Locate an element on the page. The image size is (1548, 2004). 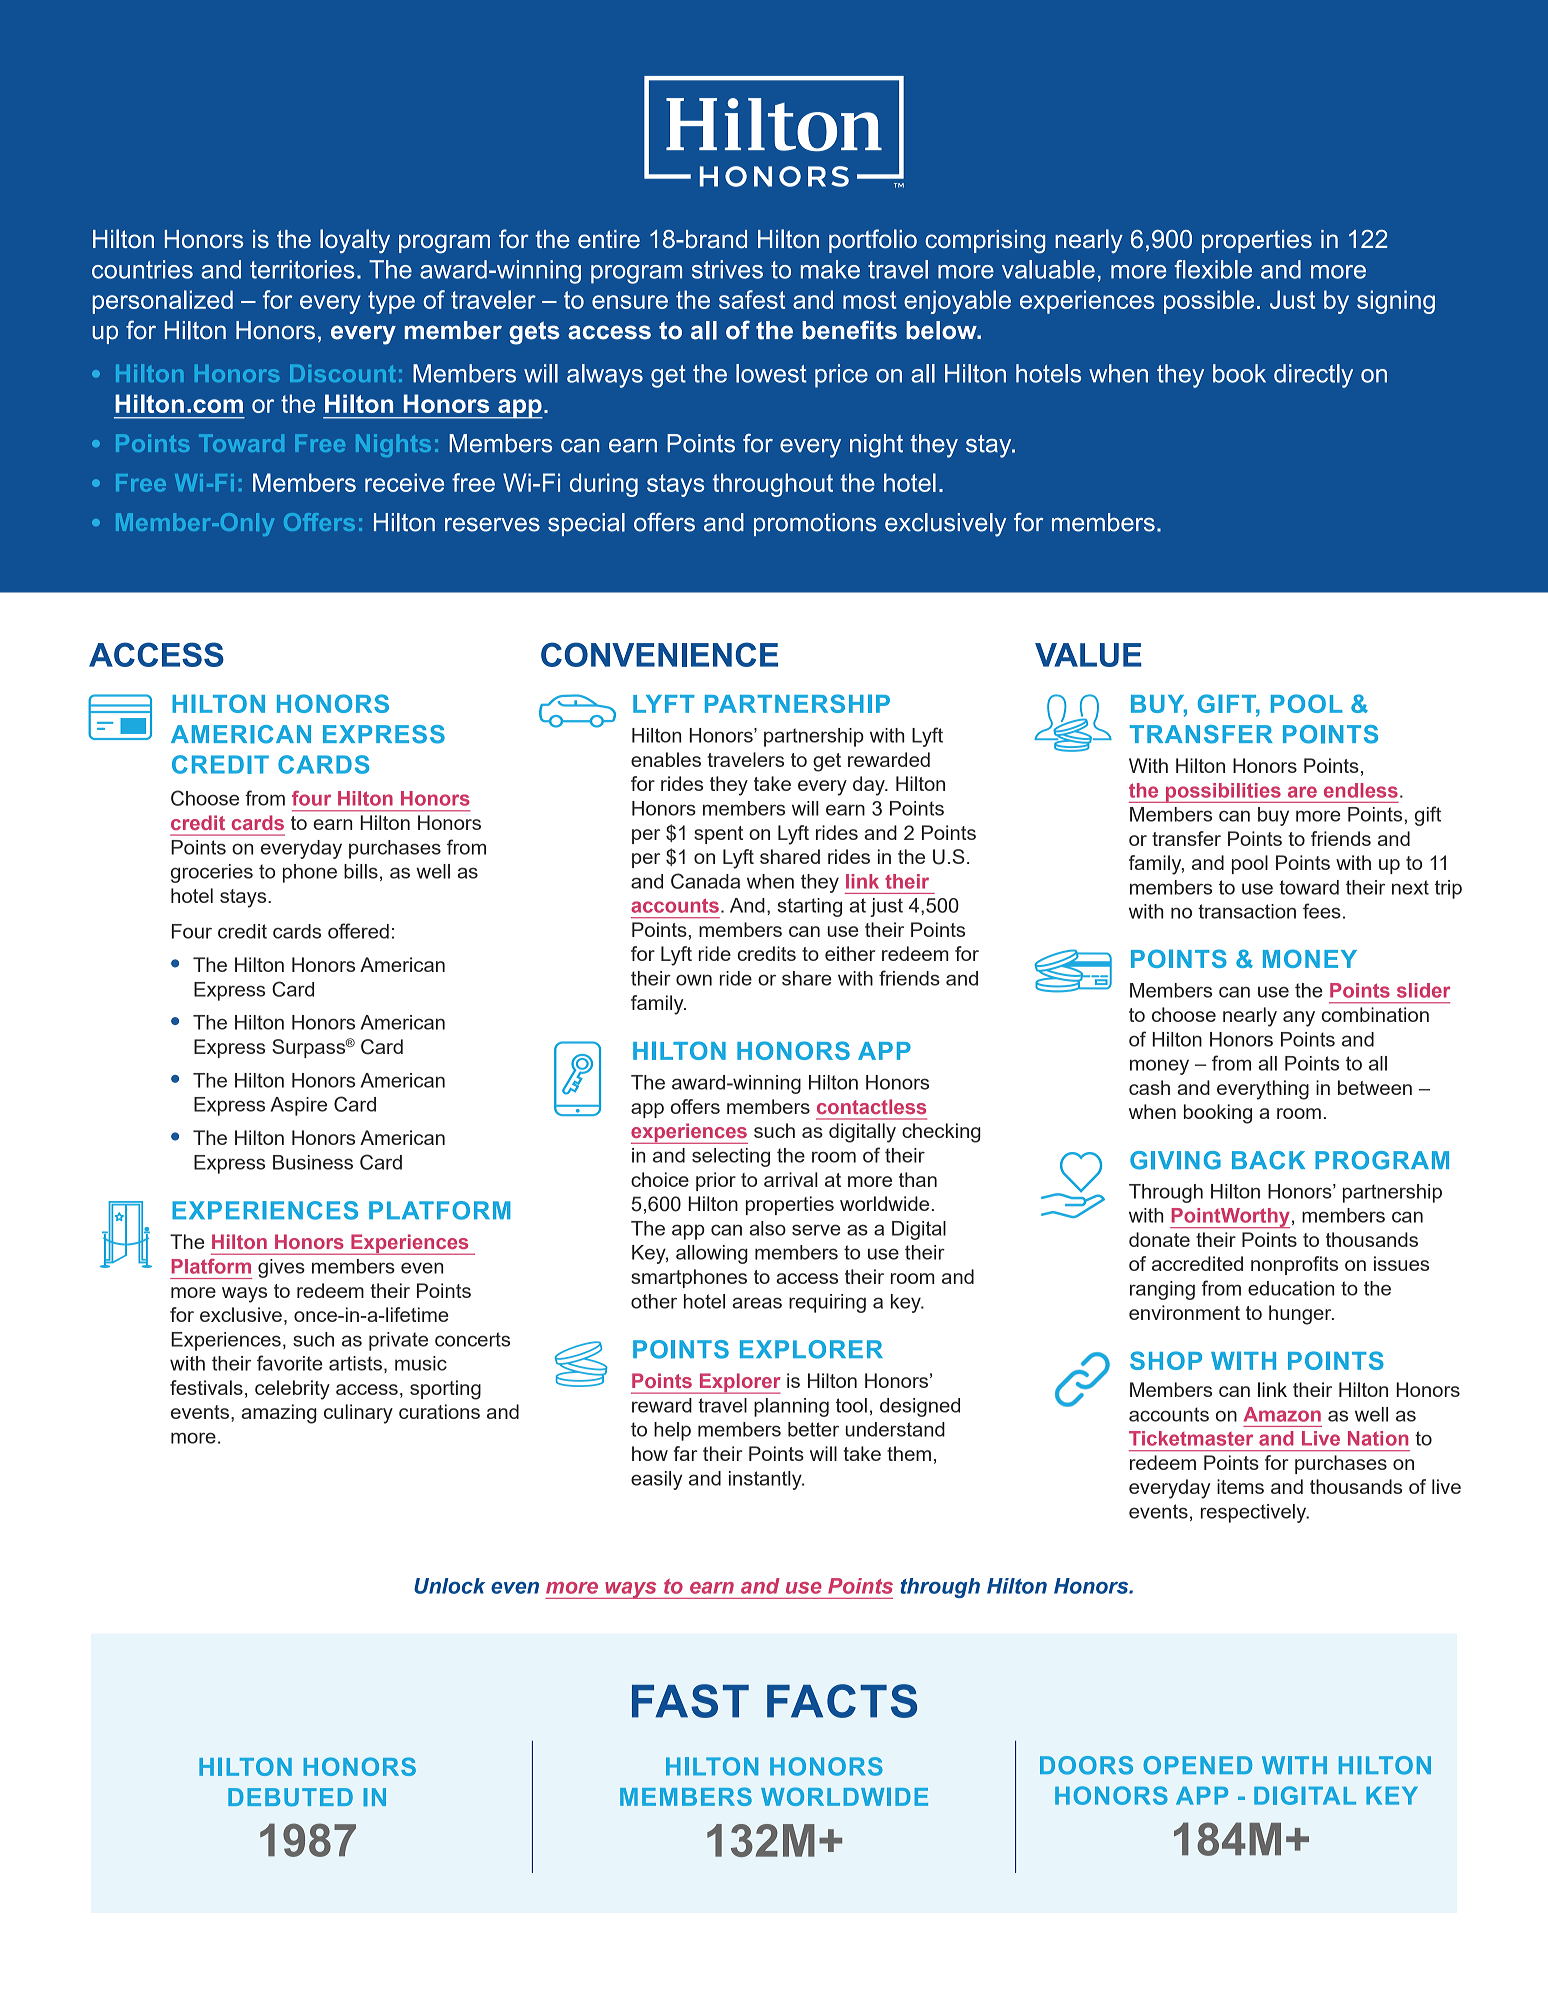
territories is located at coordinates (302, 269).
